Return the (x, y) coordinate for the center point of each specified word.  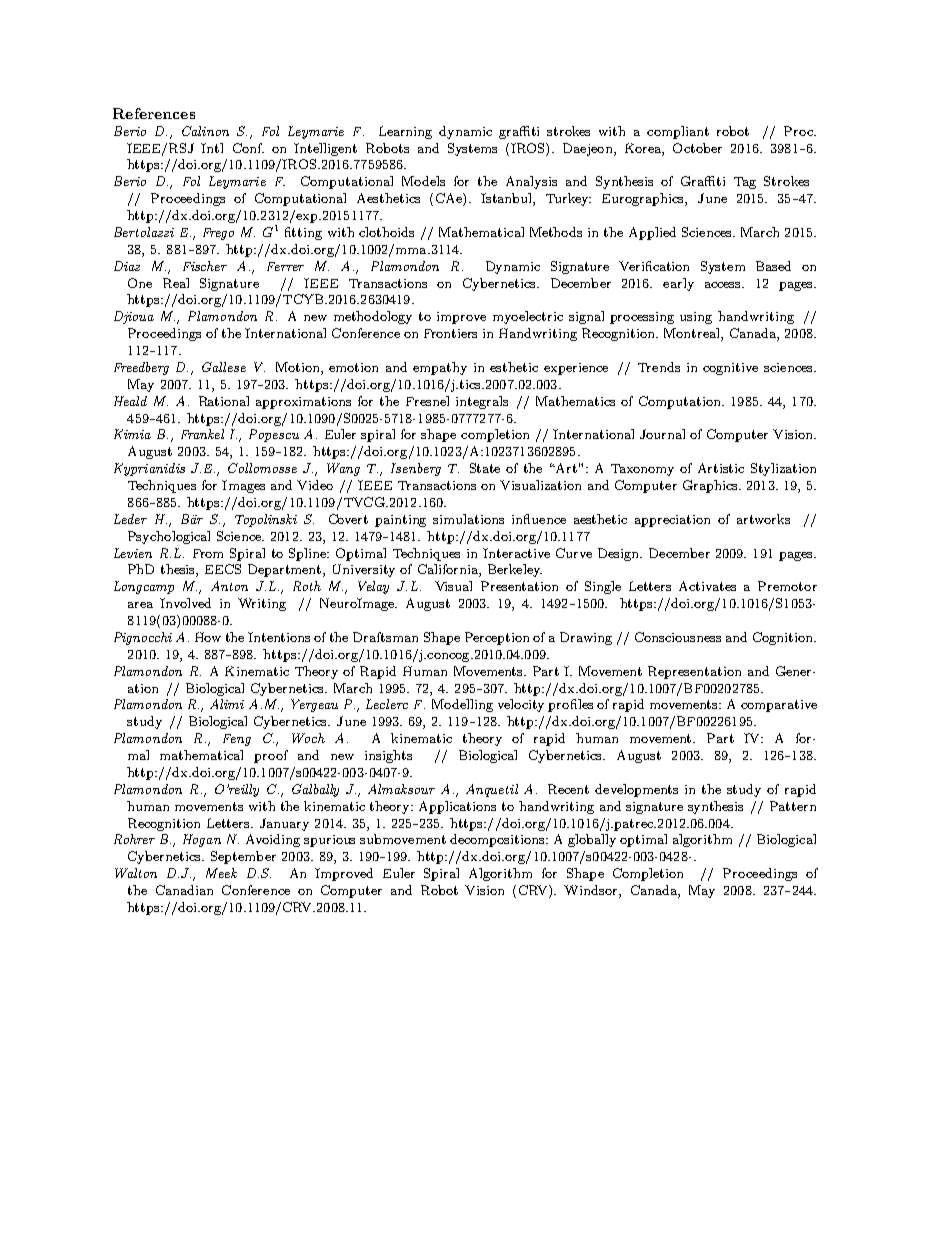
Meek (221, 873)
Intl (212, 148)
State (485, 468)
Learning (405, 132)
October (697, 148)
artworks (763, 519)
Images (243, 486)
